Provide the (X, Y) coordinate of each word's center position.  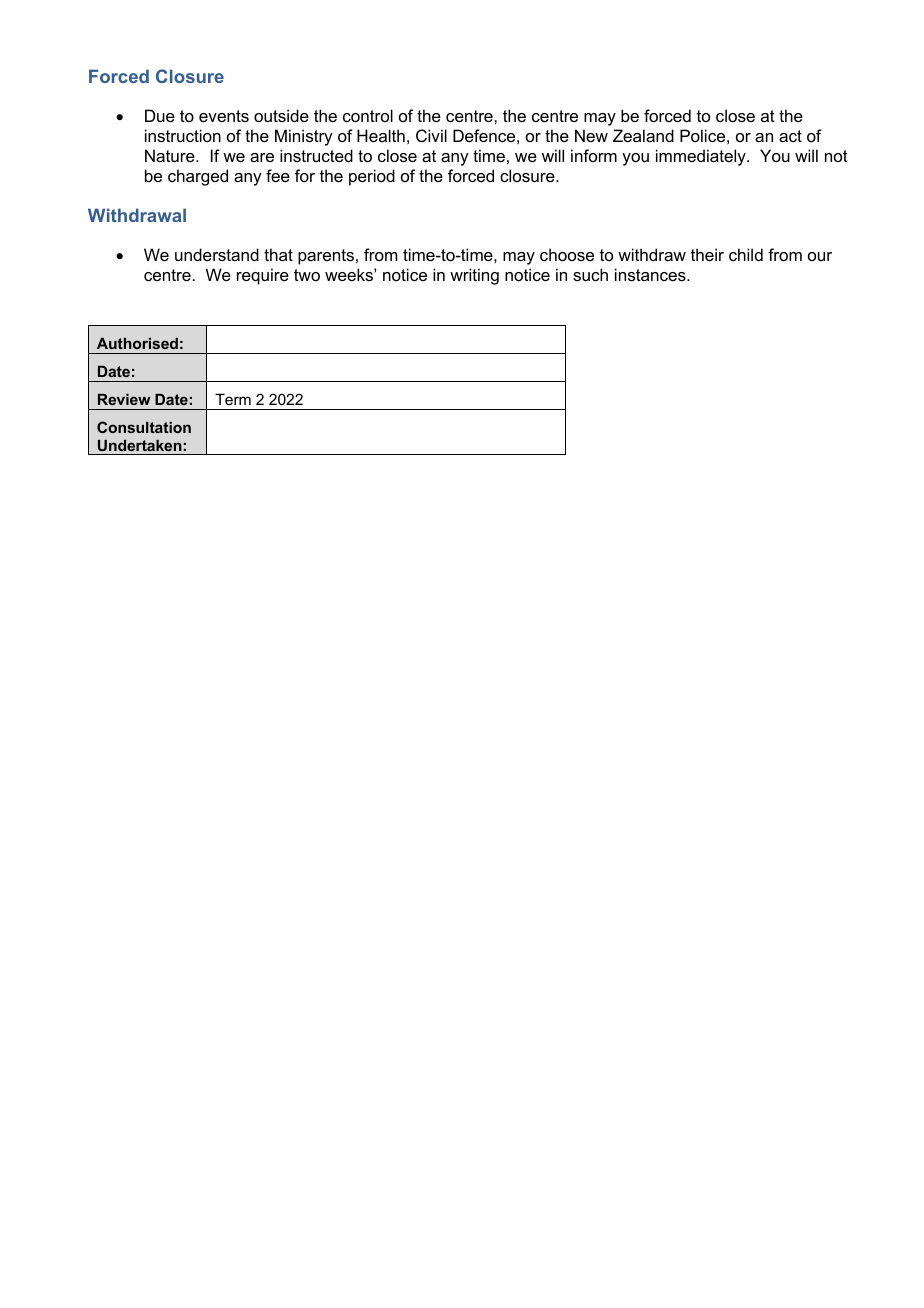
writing (474, 276)
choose (567, 254)
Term (233, 399)
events (224, 116)
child (746, 254)
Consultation (144, 427)
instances (651, 274)
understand (217, 254)
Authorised (137, 343)
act (790, 136)
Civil (431, 135)
